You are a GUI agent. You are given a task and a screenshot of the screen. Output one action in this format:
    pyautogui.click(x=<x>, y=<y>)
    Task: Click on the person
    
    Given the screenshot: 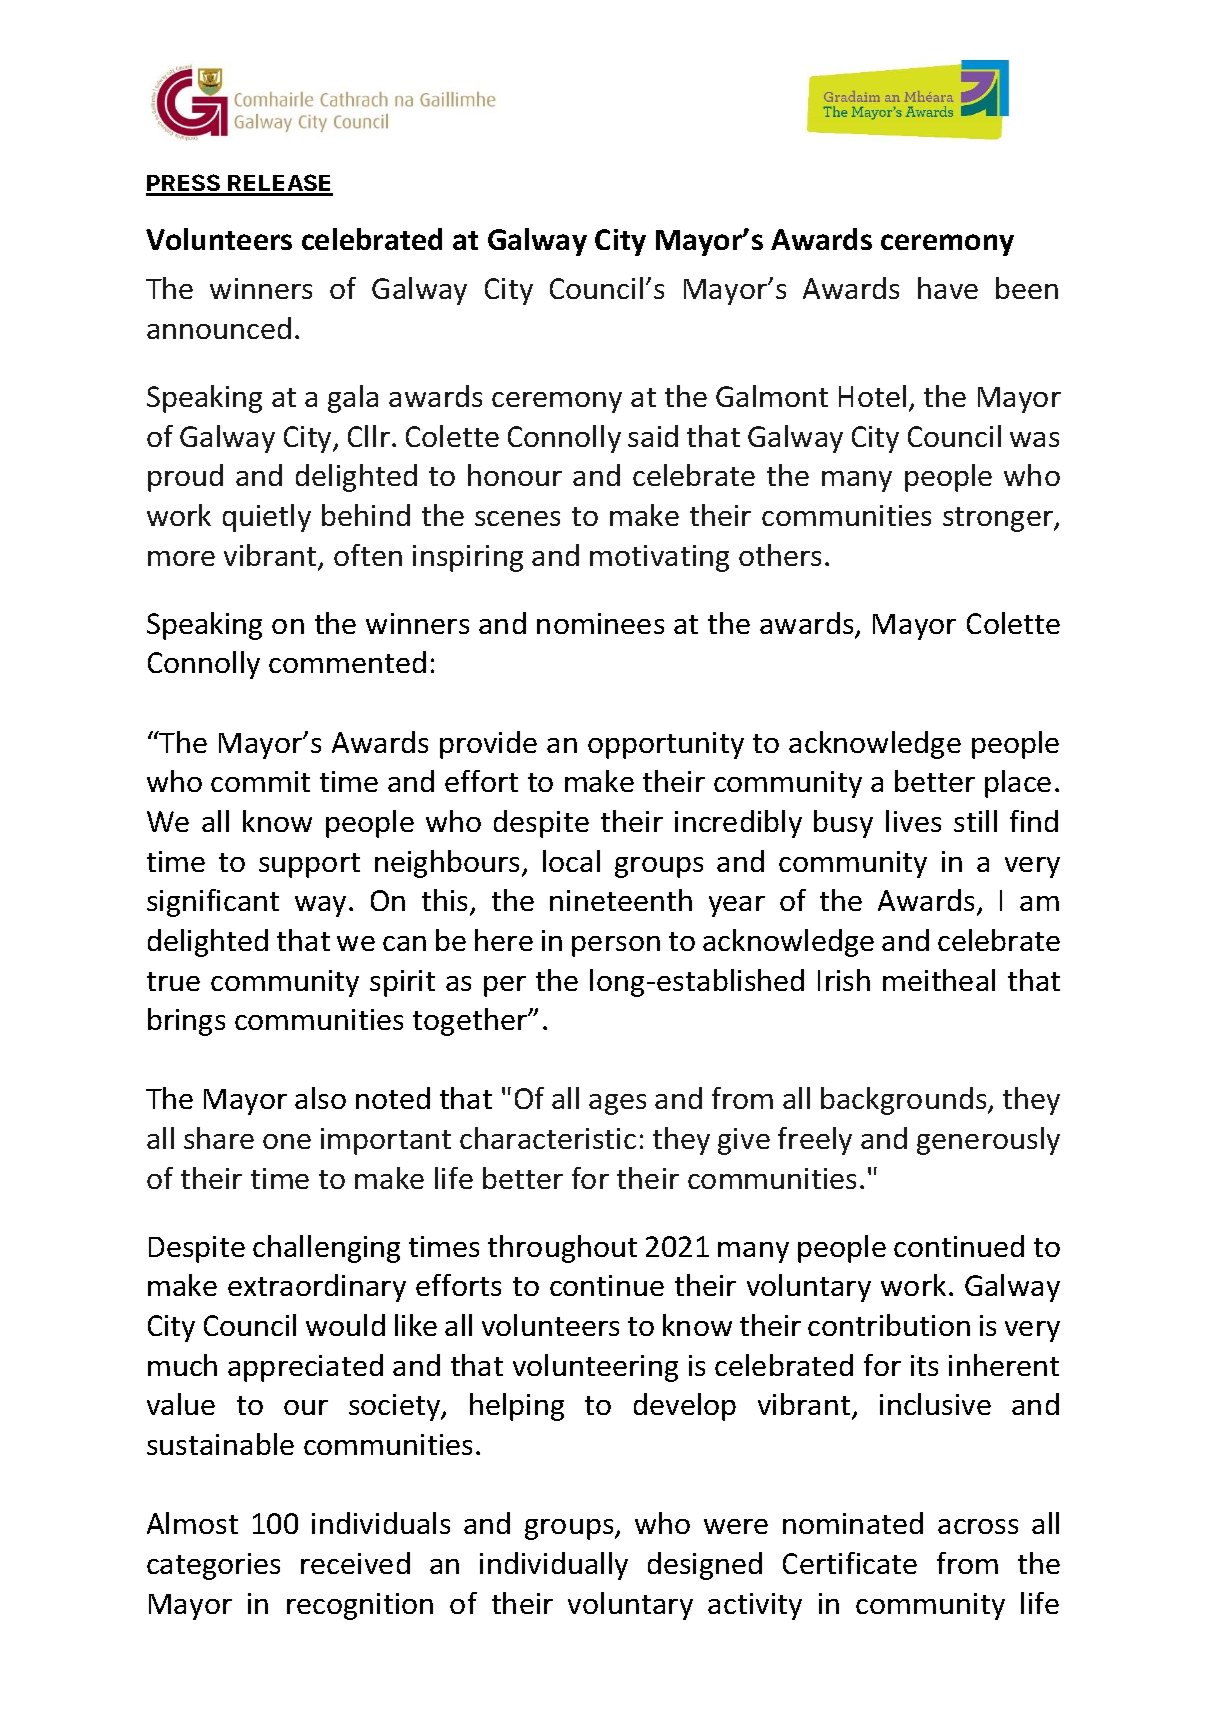 What is the action you would take?
    pyautogui.click(x=616, y=946)
